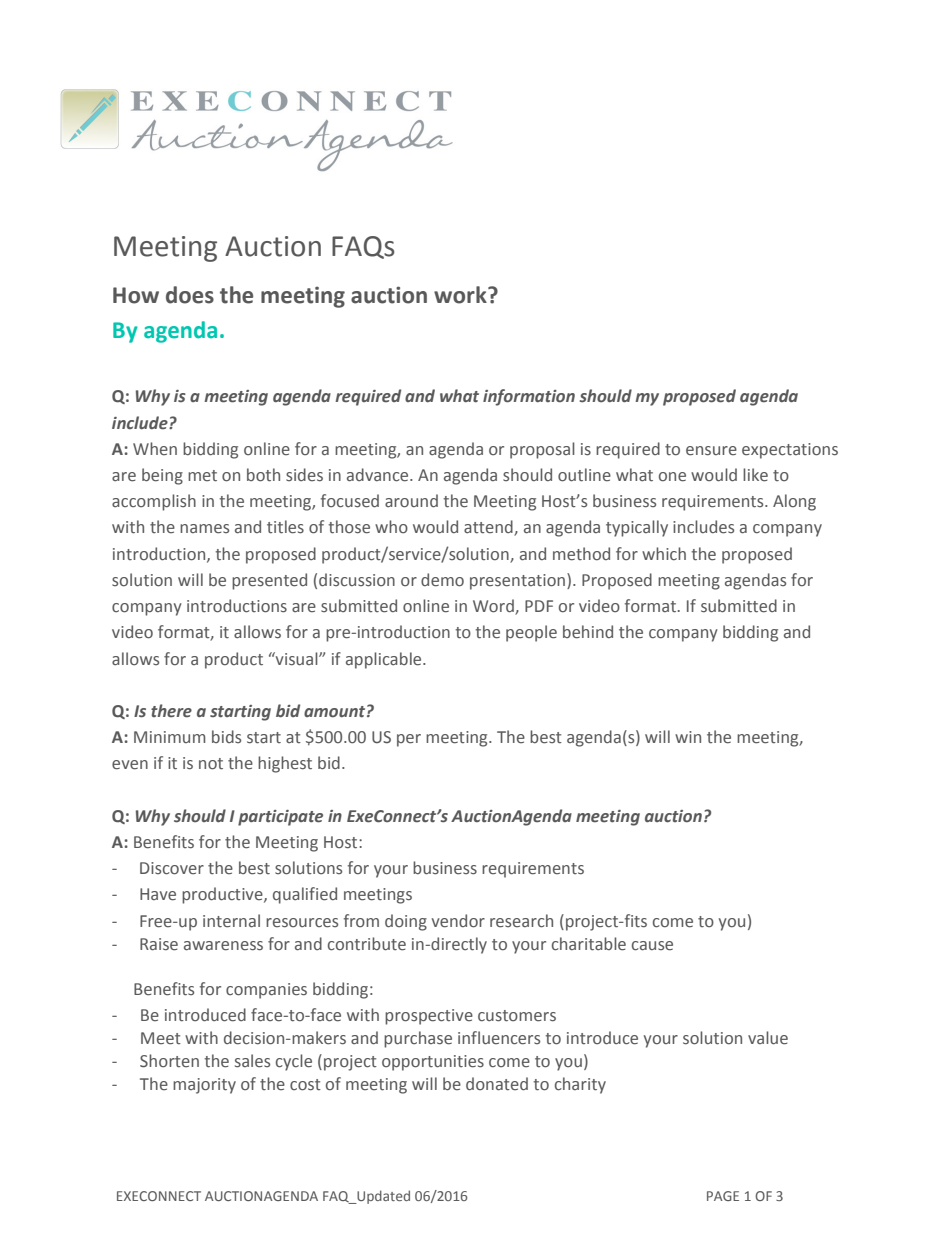 The width and height of the screenshot is (952, 1233). Describe the element at coordinates (223, 946) in the screenshot. I see `awareness` at that location.
